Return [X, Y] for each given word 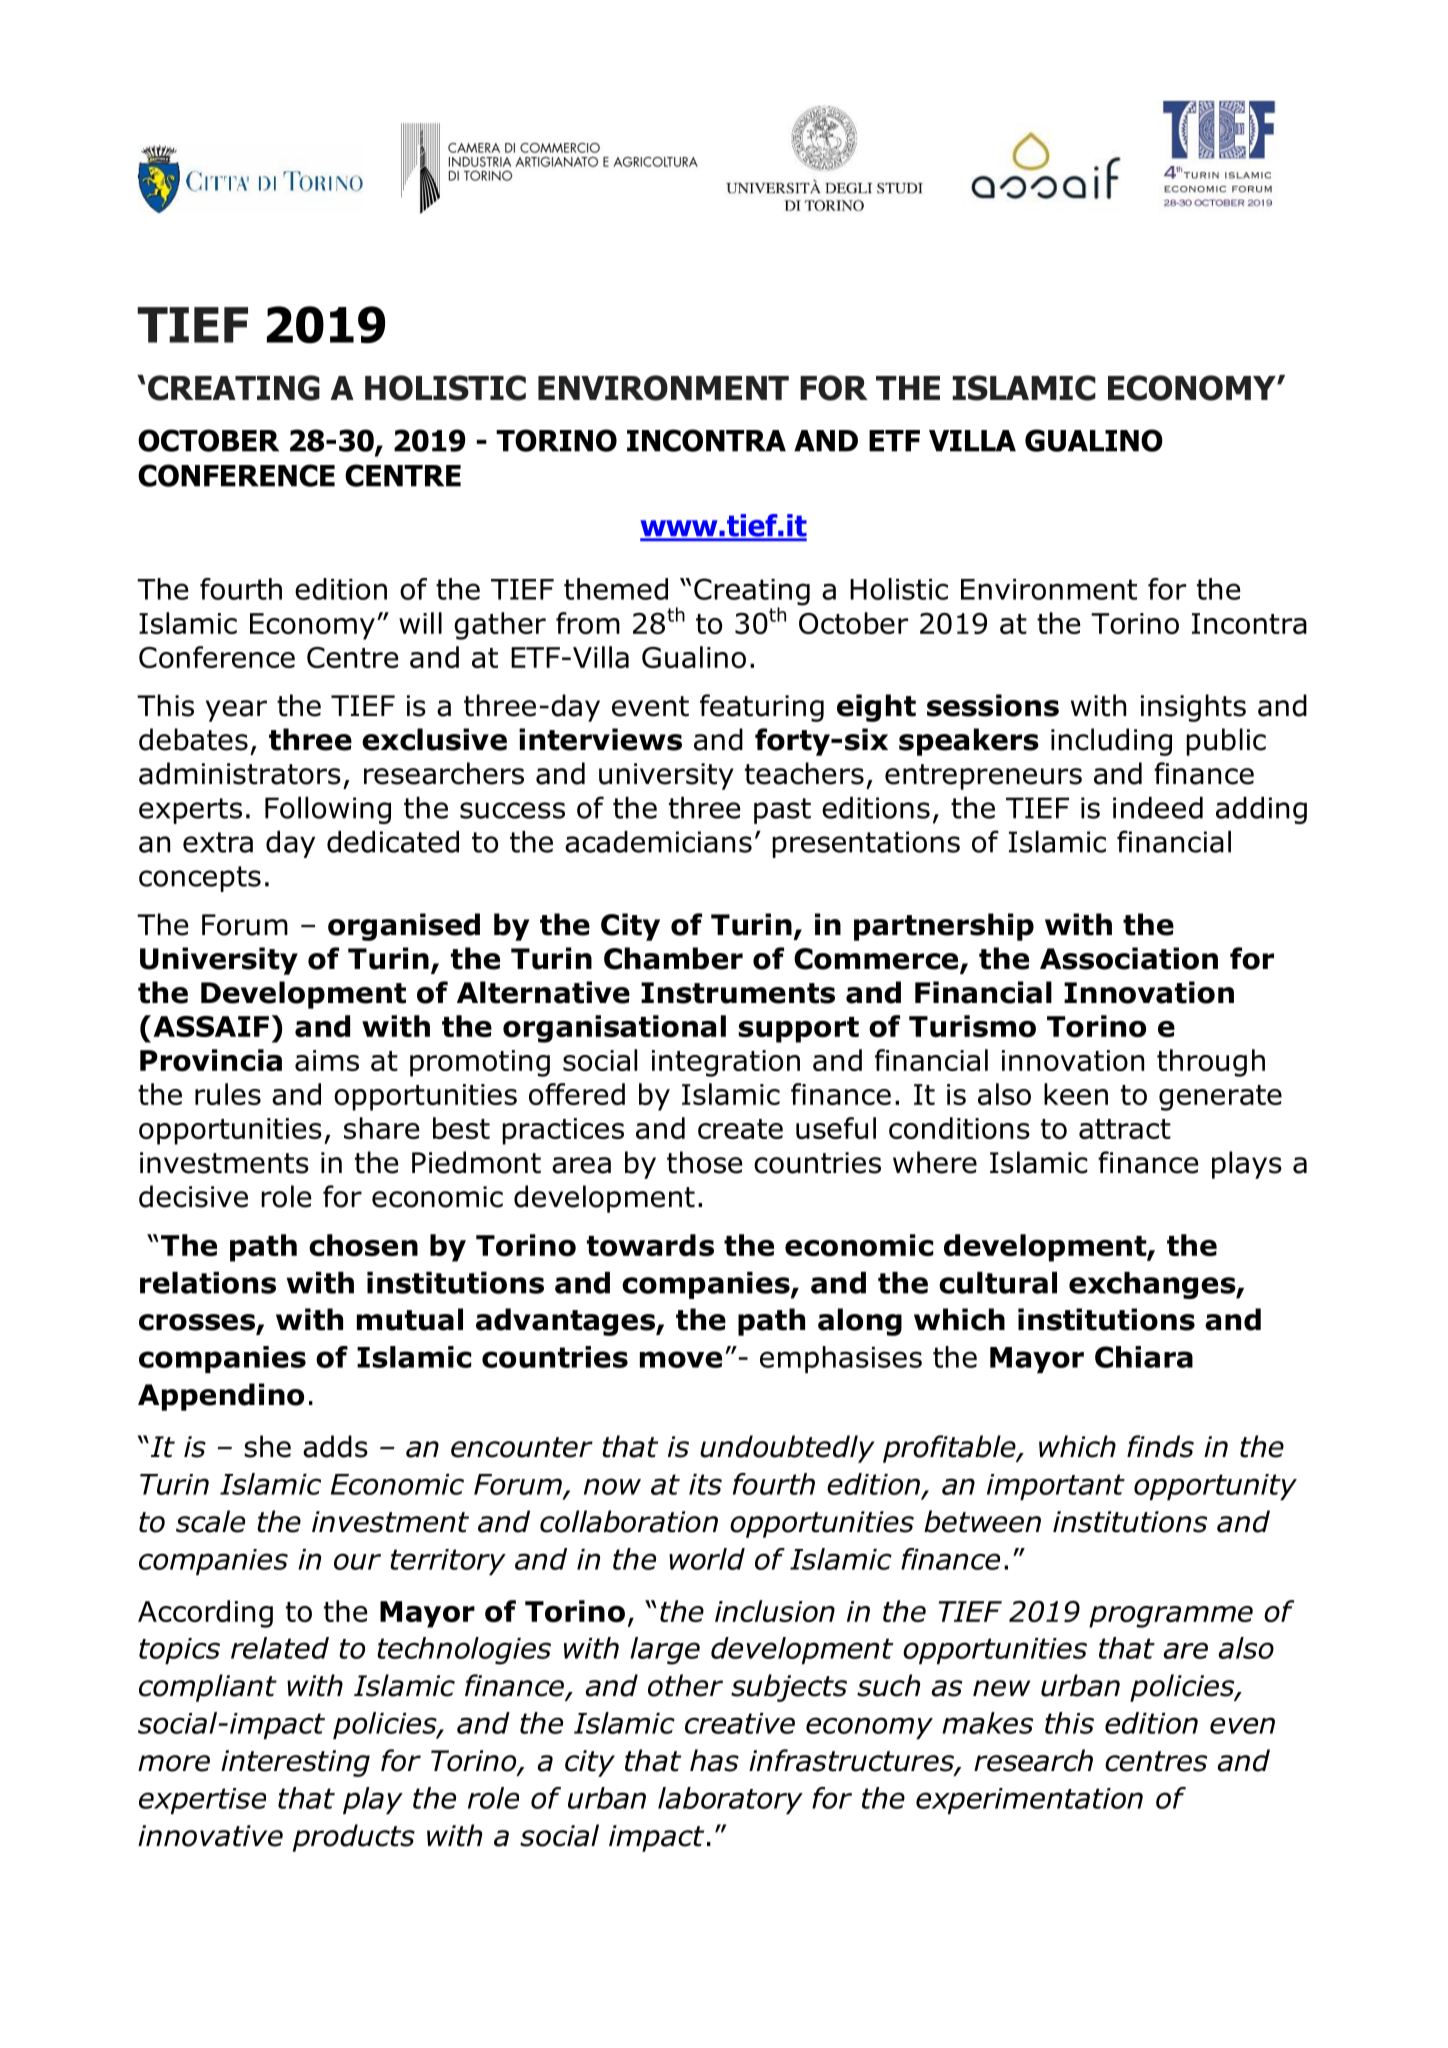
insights [1193, 708]
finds [1160, 1446]
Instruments [738, 993]
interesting [295, 1763]
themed [616, 589]
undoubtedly [787, 1449]
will [420, 623]
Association [1129, 958]
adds [335, 1446]
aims [327, 1060]
